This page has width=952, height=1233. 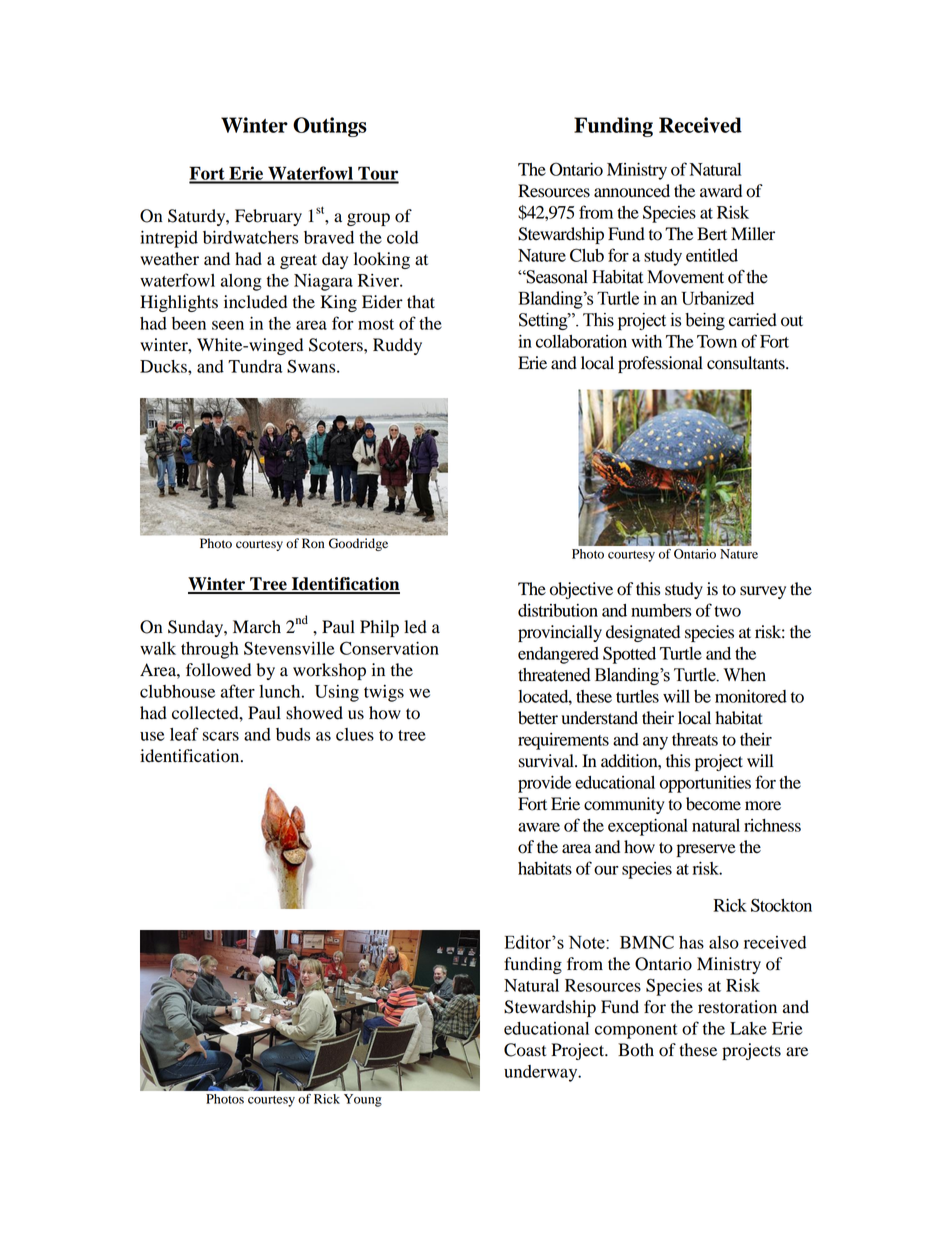 What do you see at coordinates (402, 237) in the page?
I see `cold` at bounding box center [402, 237].
